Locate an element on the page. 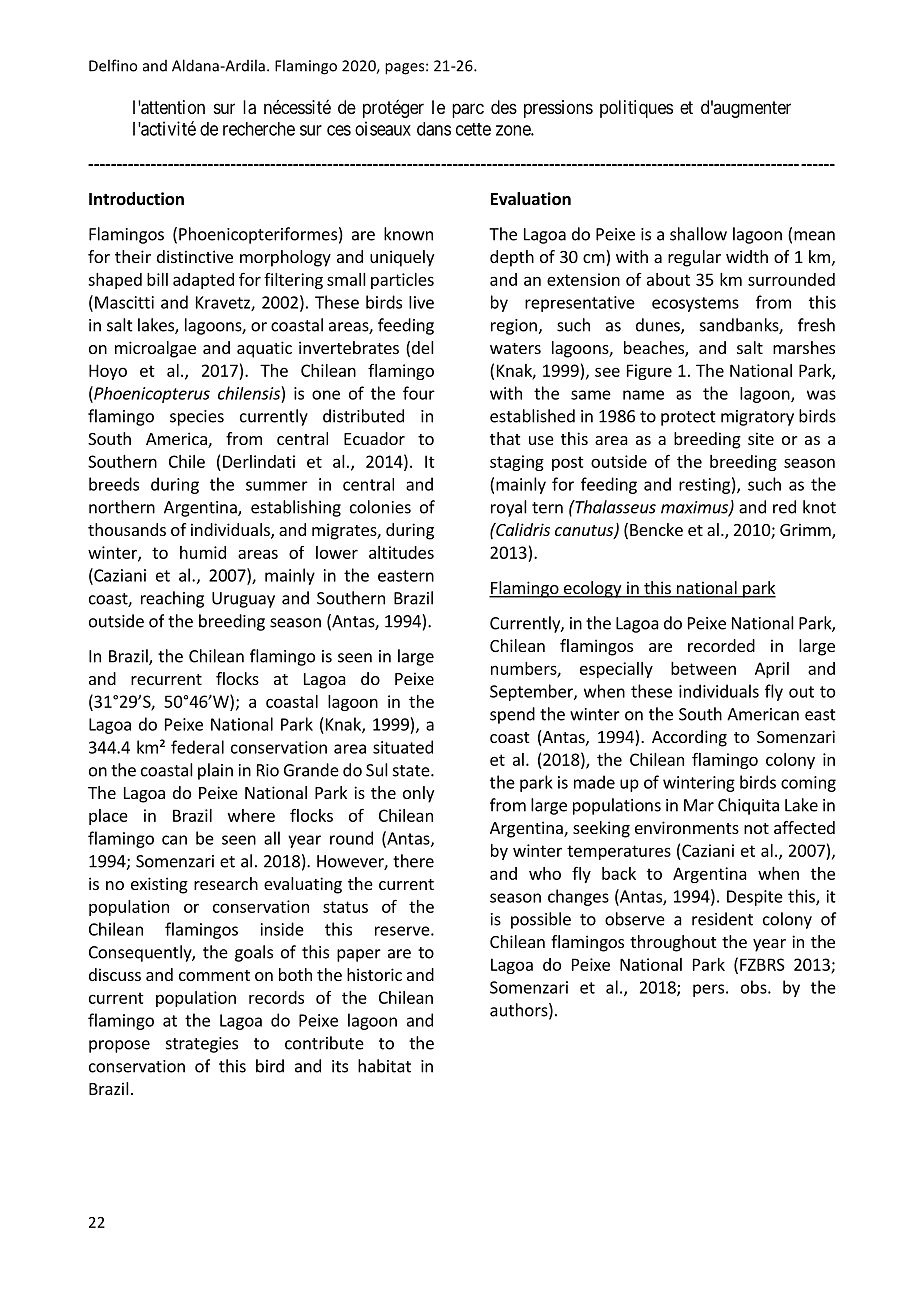 The width and height of the page is (924, 1308). shallow is located at coordinates (698, 234).
